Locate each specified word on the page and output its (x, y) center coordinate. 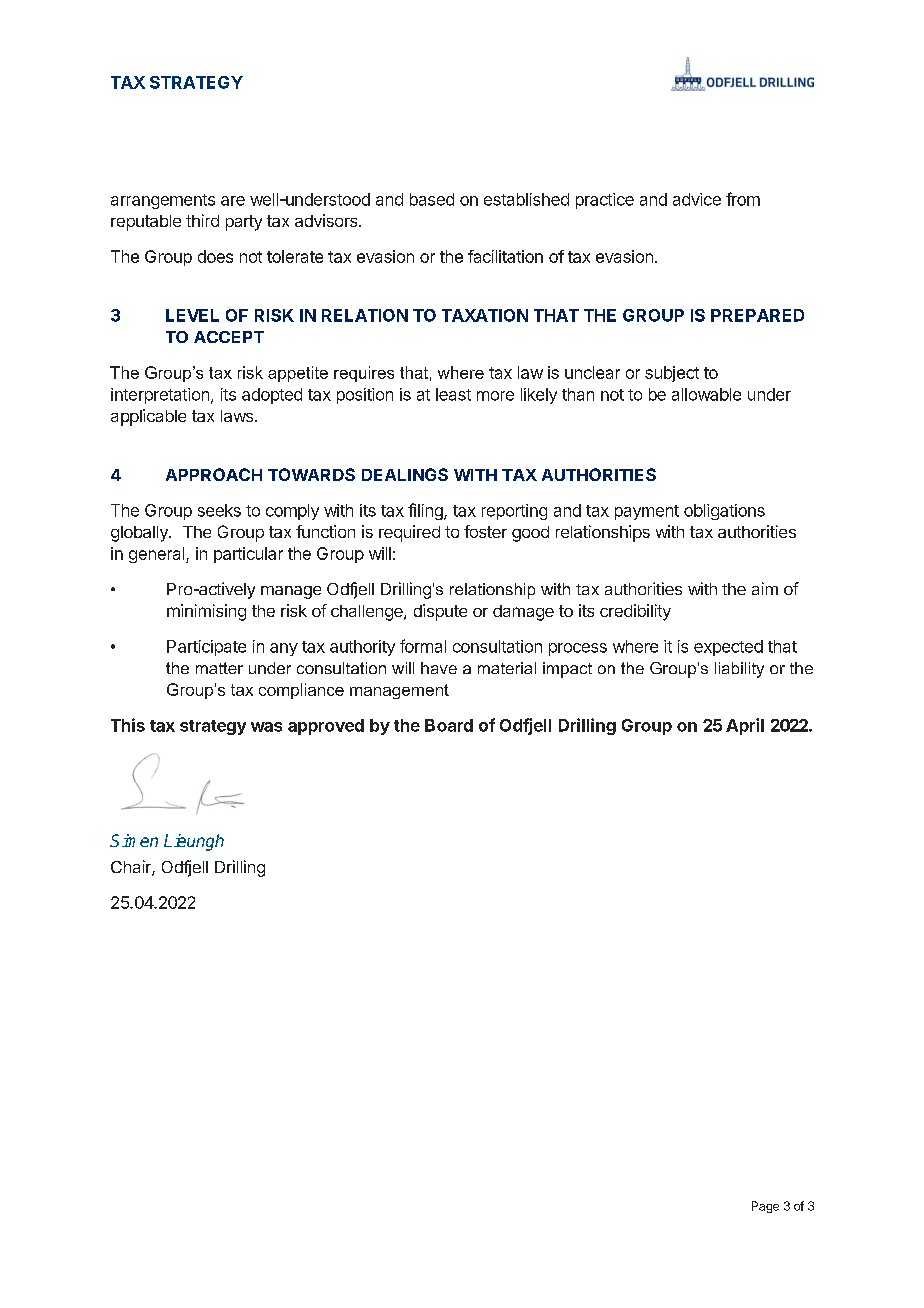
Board (449, 725)
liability (739, 670)
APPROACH (214, 474)
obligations (724, 512)
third (202, 220)
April (745, 726)
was (266, 727)
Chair (132, 868)
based (432, 199)
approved (326, 727)
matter (219, 668)
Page (765, 1207)
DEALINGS (405, 474)
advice (697, 199)
